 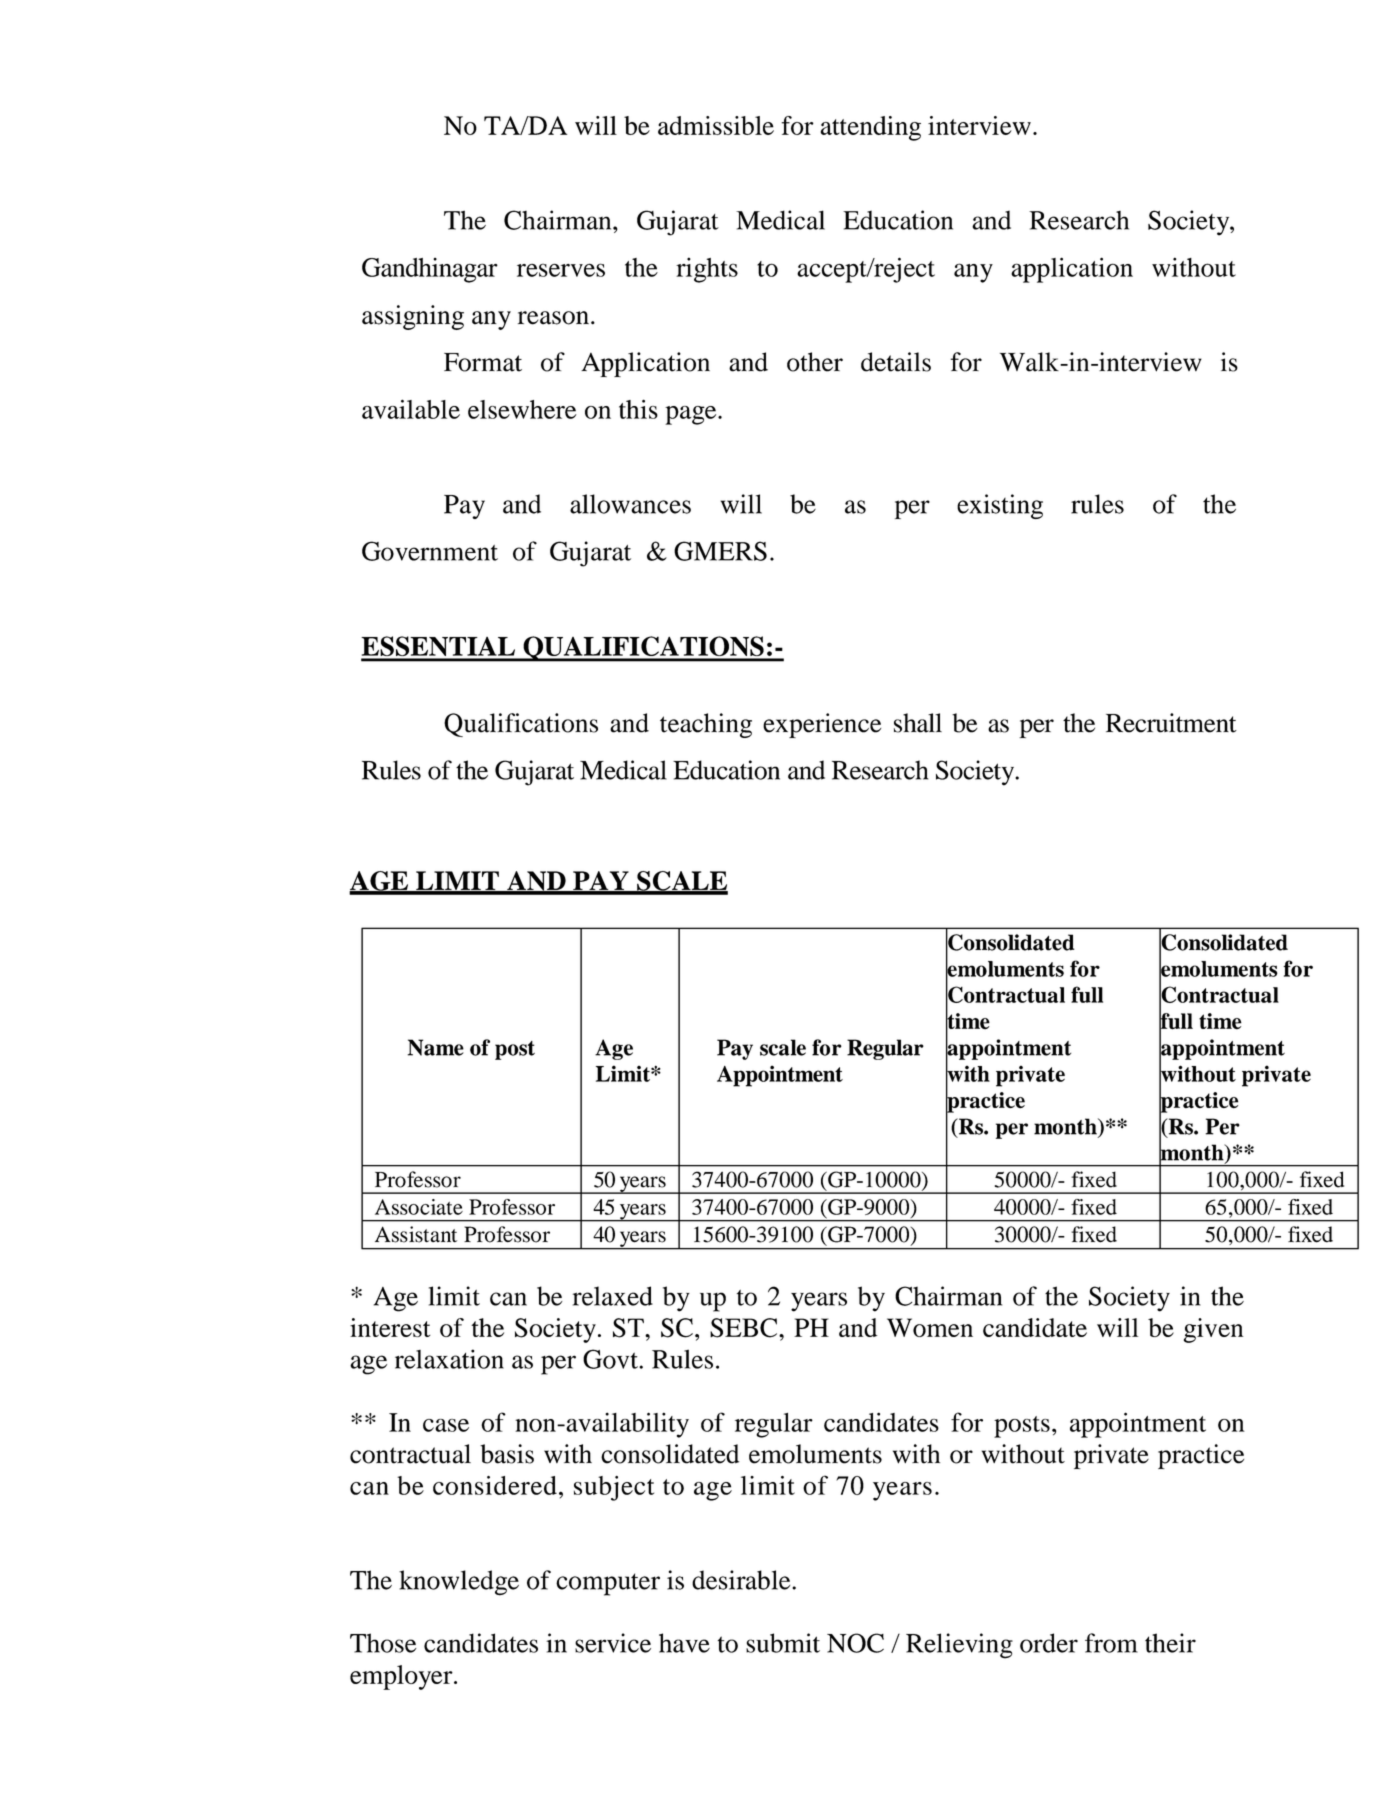 I want to click on reserves, so click(x=561, y=270).
